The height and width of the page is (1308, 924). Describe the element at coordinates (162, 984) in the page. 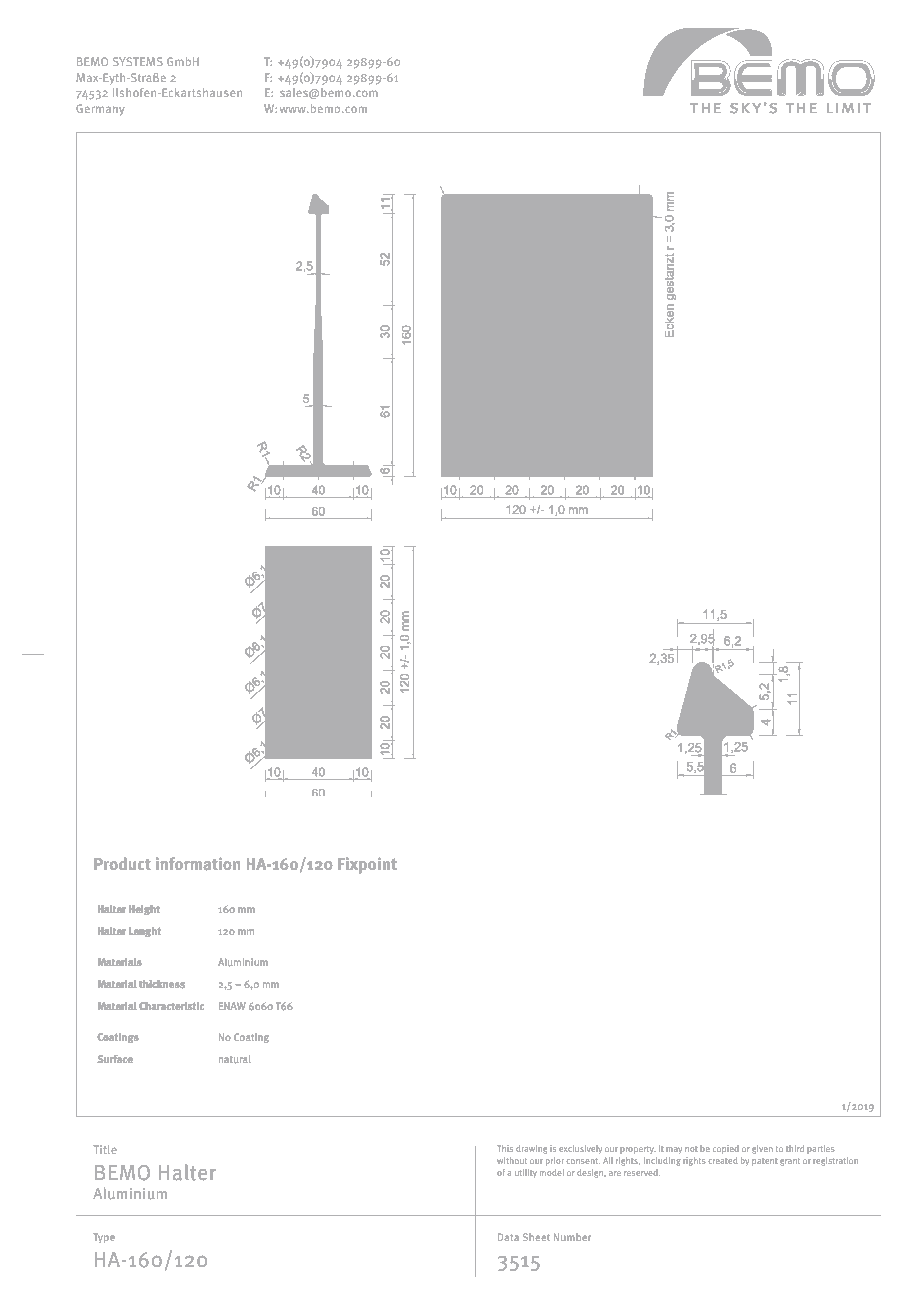

I see `thickness` at that location.
